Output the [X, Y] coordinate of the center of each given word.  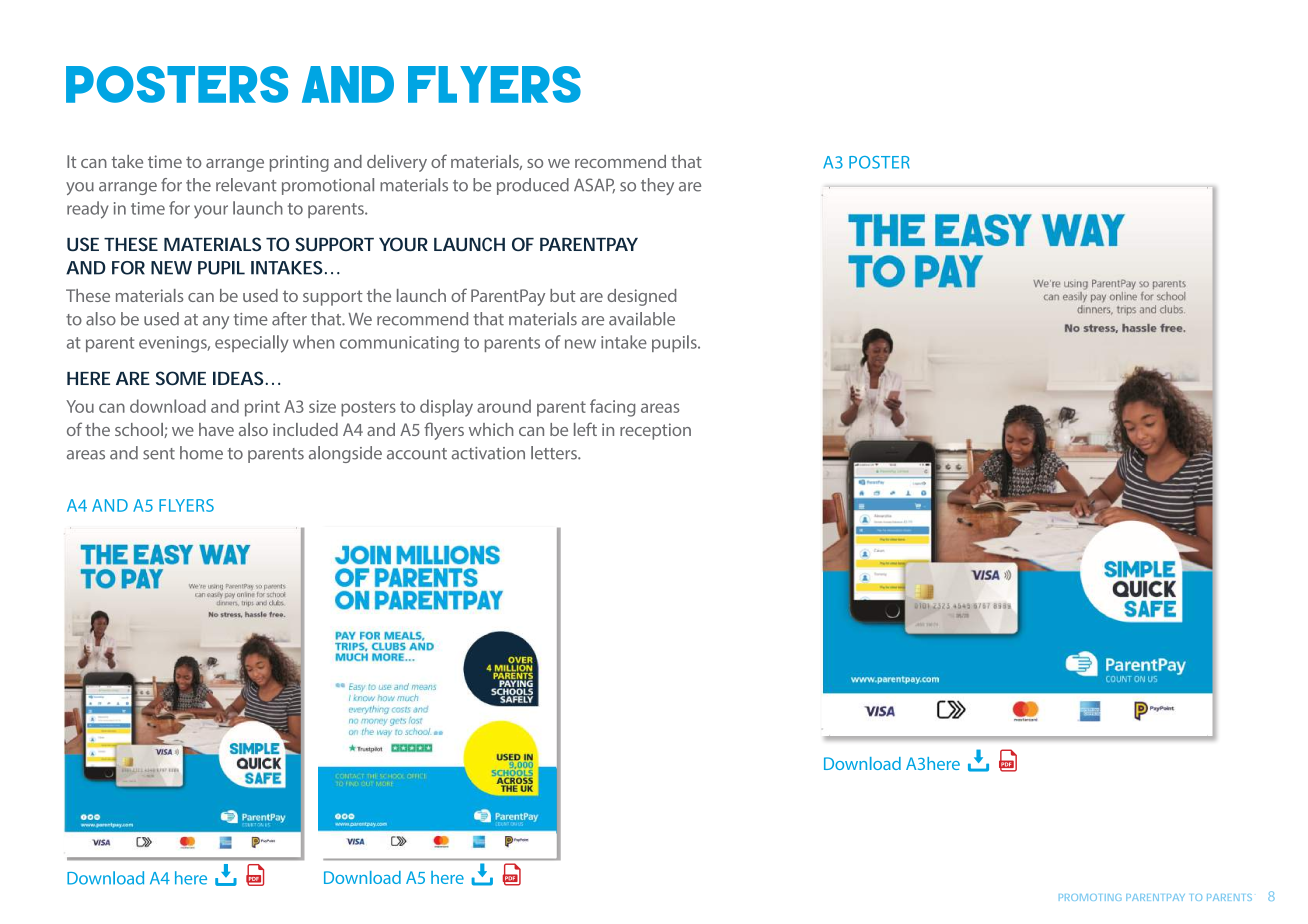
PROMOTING [1090, 897]
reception [655, 431]
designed [642, 297]
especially [251, 344]
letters [555, 453]
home [201, 453]
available [642, 319]
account [417, 454]
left [585, 429]
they [657, 186]
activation [488, 453]
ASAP [594, 185]
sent [159, 454]
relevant [246, 185]
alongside [345, 454]
